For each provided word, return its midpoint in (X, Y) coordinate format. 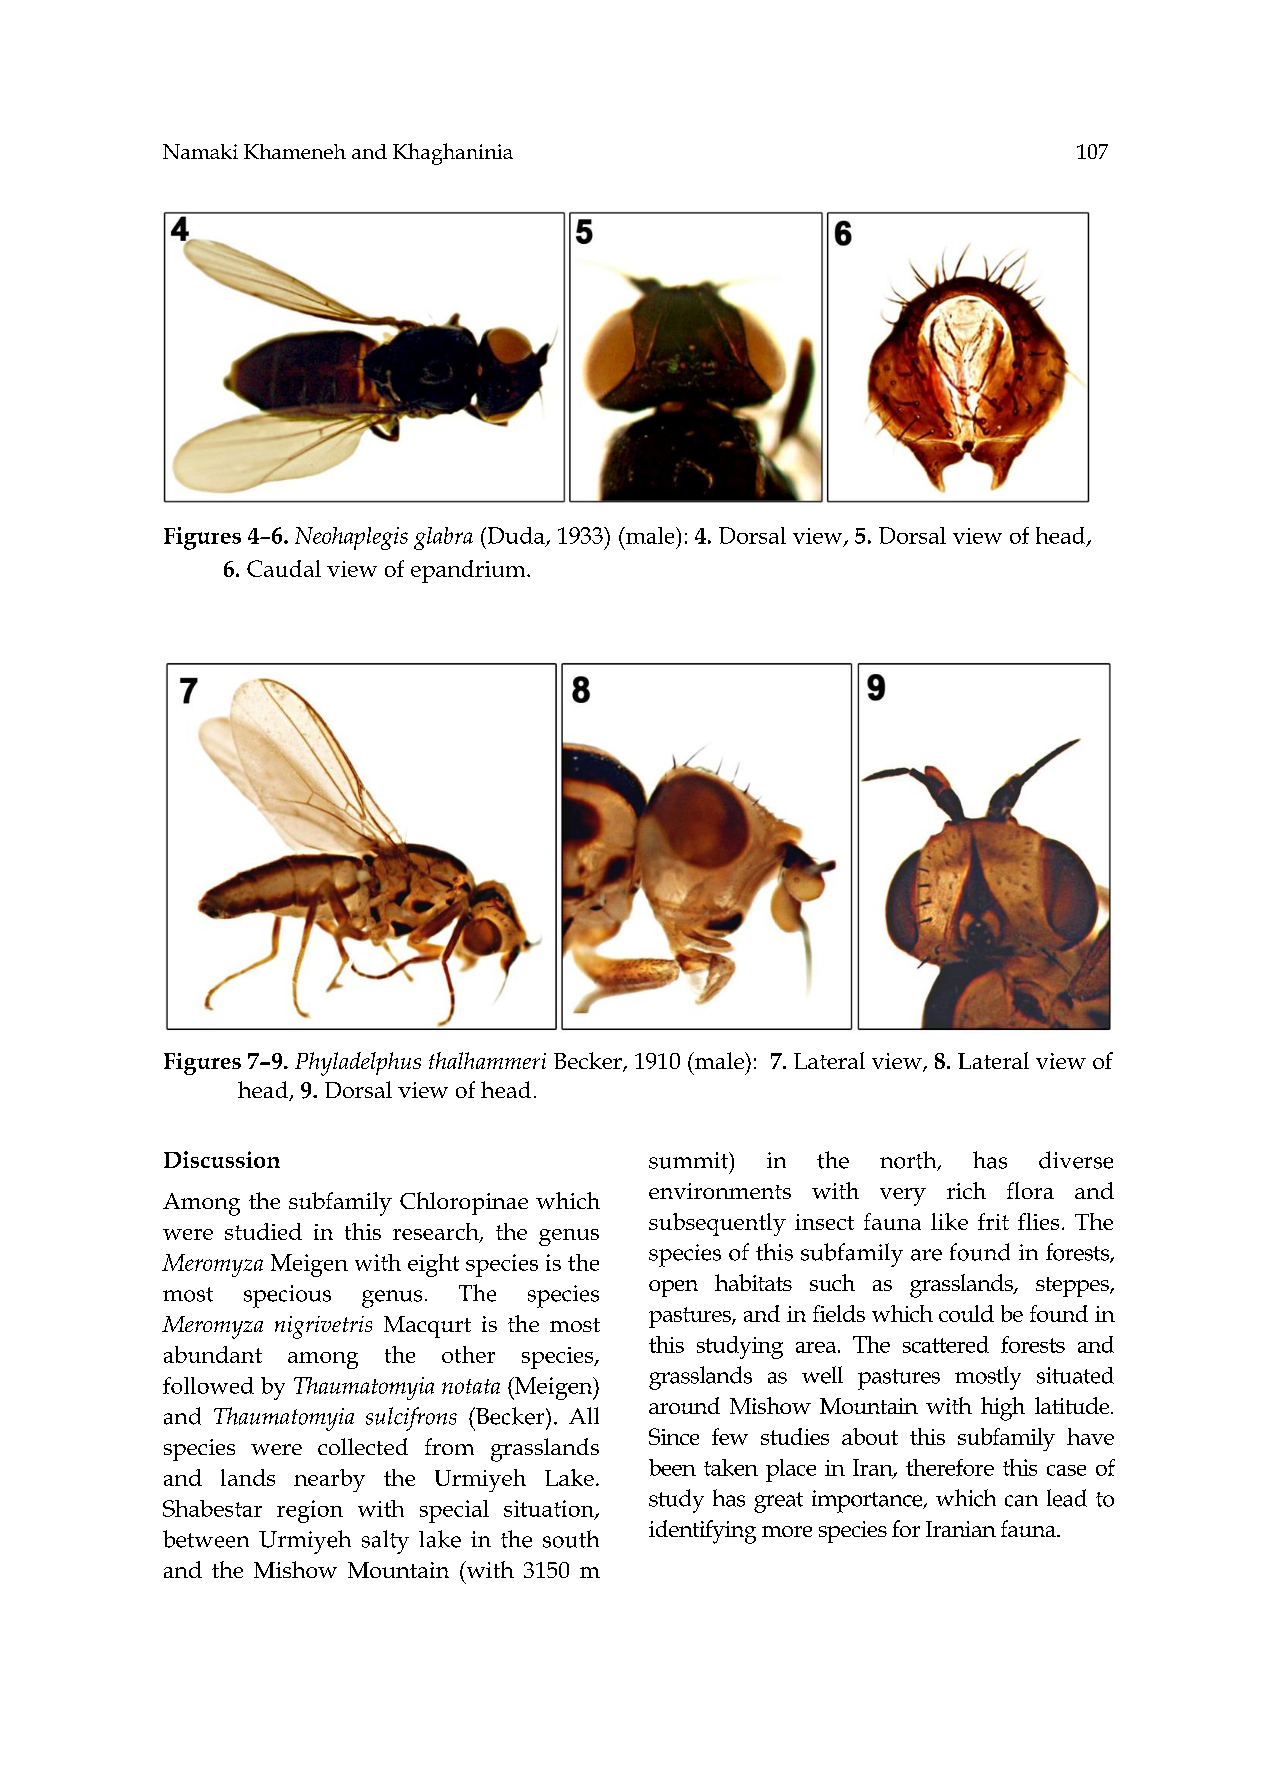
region (310, 1511)
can (1021, 1501)
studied (263, 1231)
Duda (516, 536)
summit (689, 1160)
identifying (702, 1532)
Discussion (222, 1159)
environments (720, 1191)
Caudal (284, 568)
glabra (443, 538)
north (909, 1161)
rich (966, 1190)
